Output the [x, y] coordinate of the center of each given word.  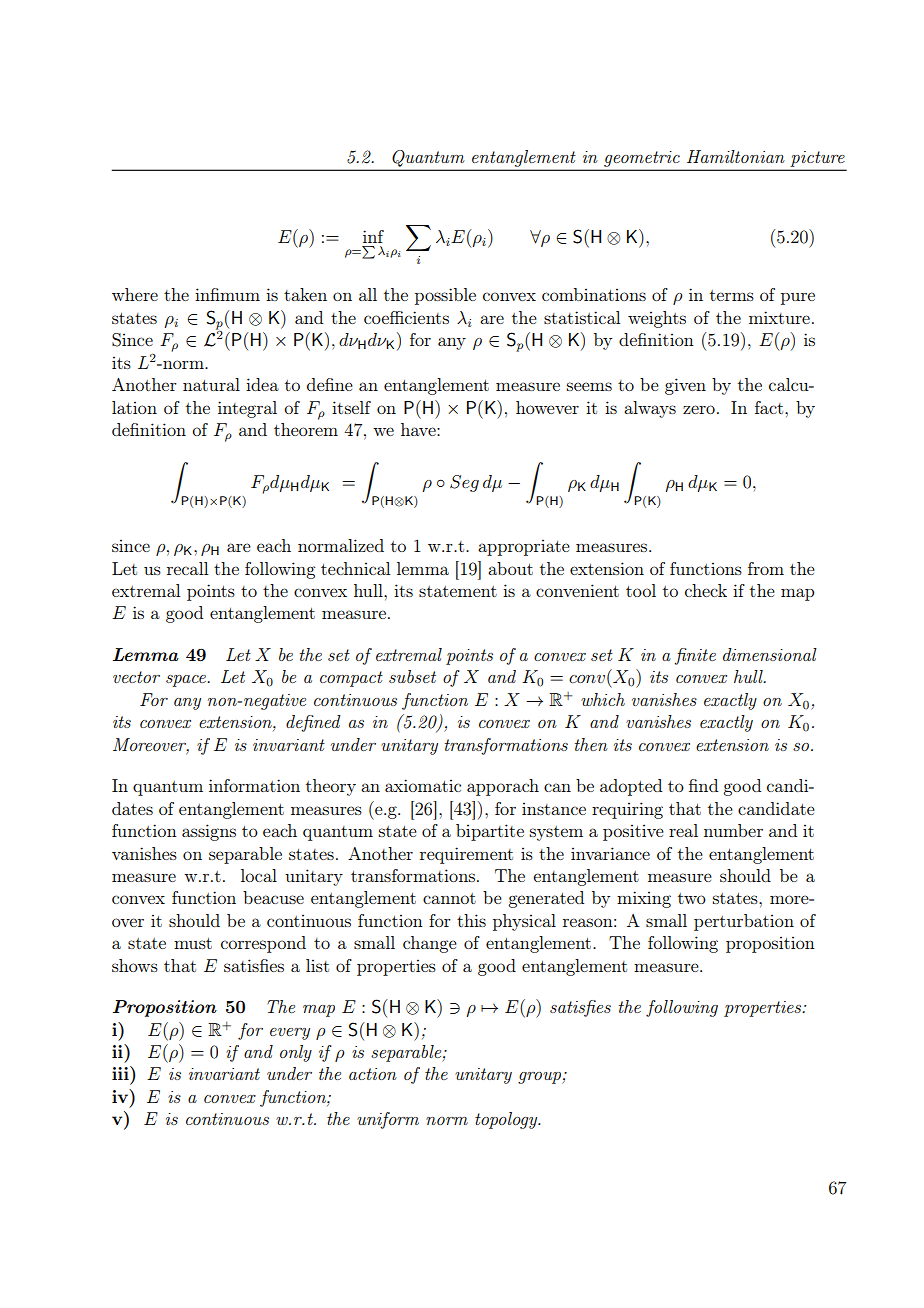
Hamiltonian [736, 156]
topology [507, 1120]
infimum [227, 294]
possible [445, 296]
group [540, 1078]
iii [121, 1073]
